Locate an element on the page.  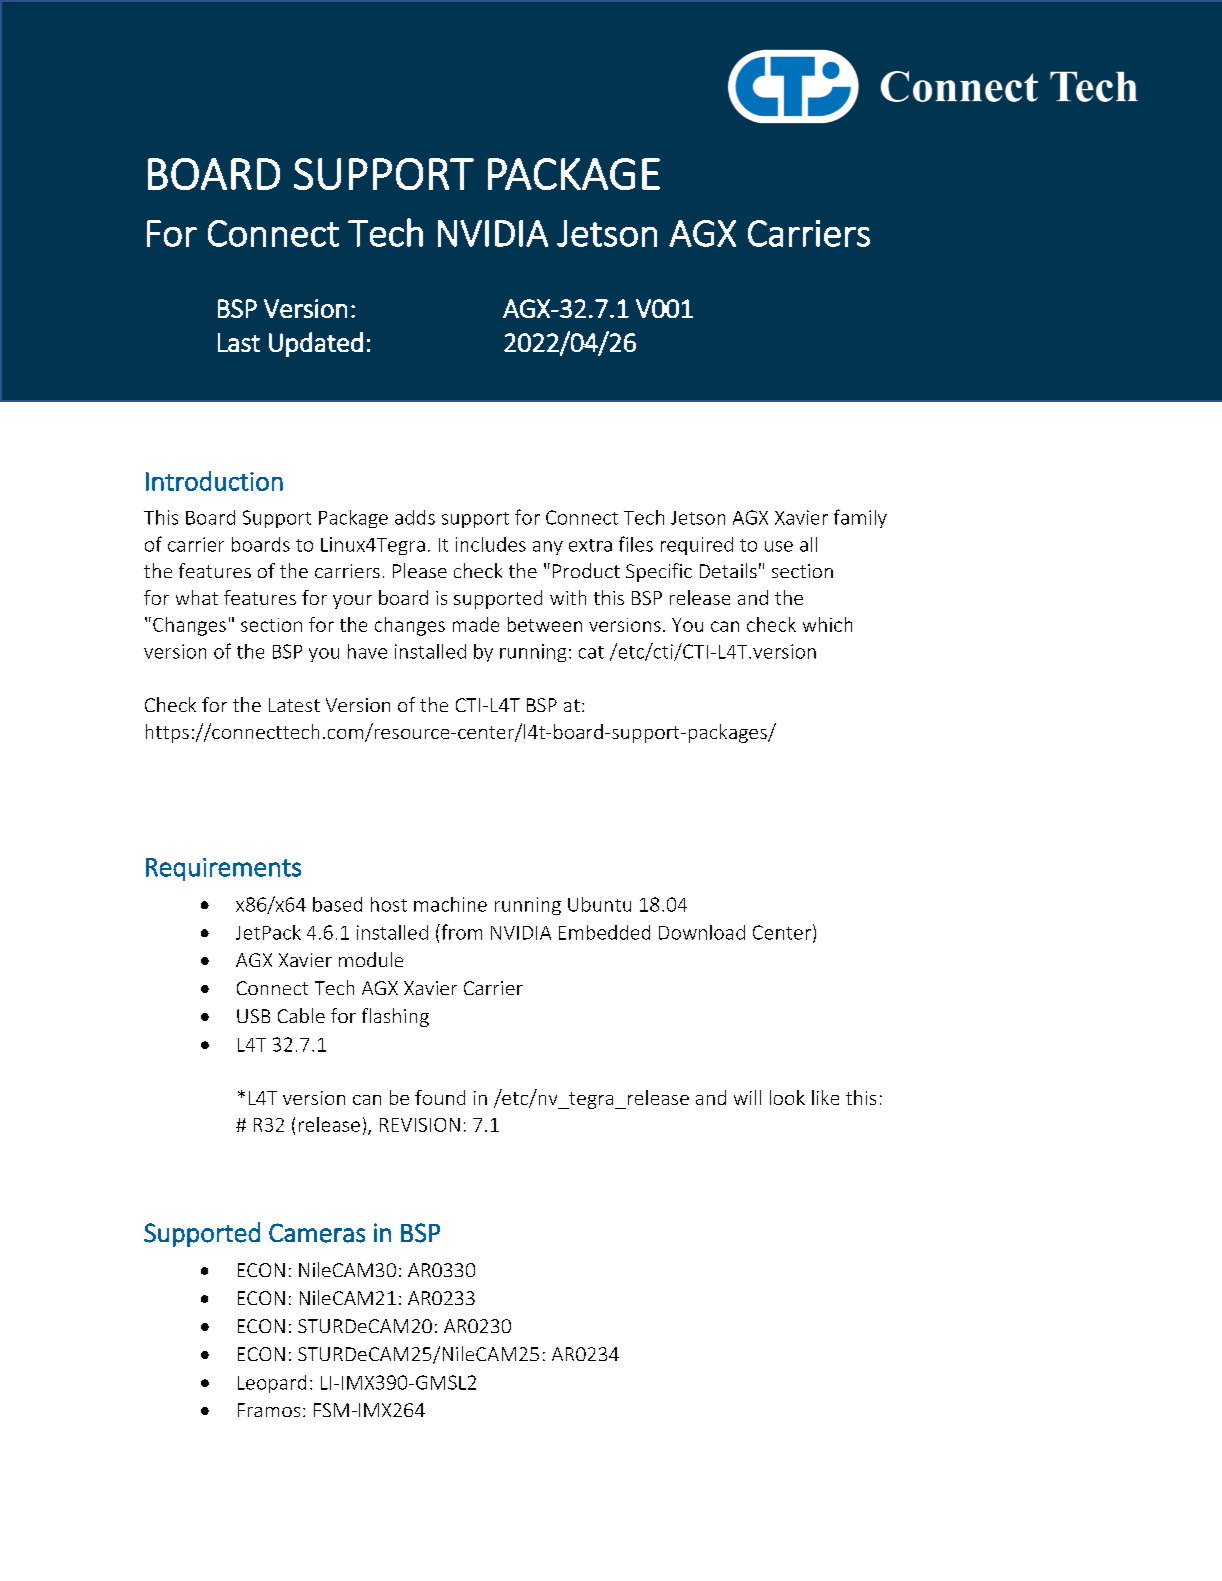
Ubuntu is located at coordinates (599, 904).
